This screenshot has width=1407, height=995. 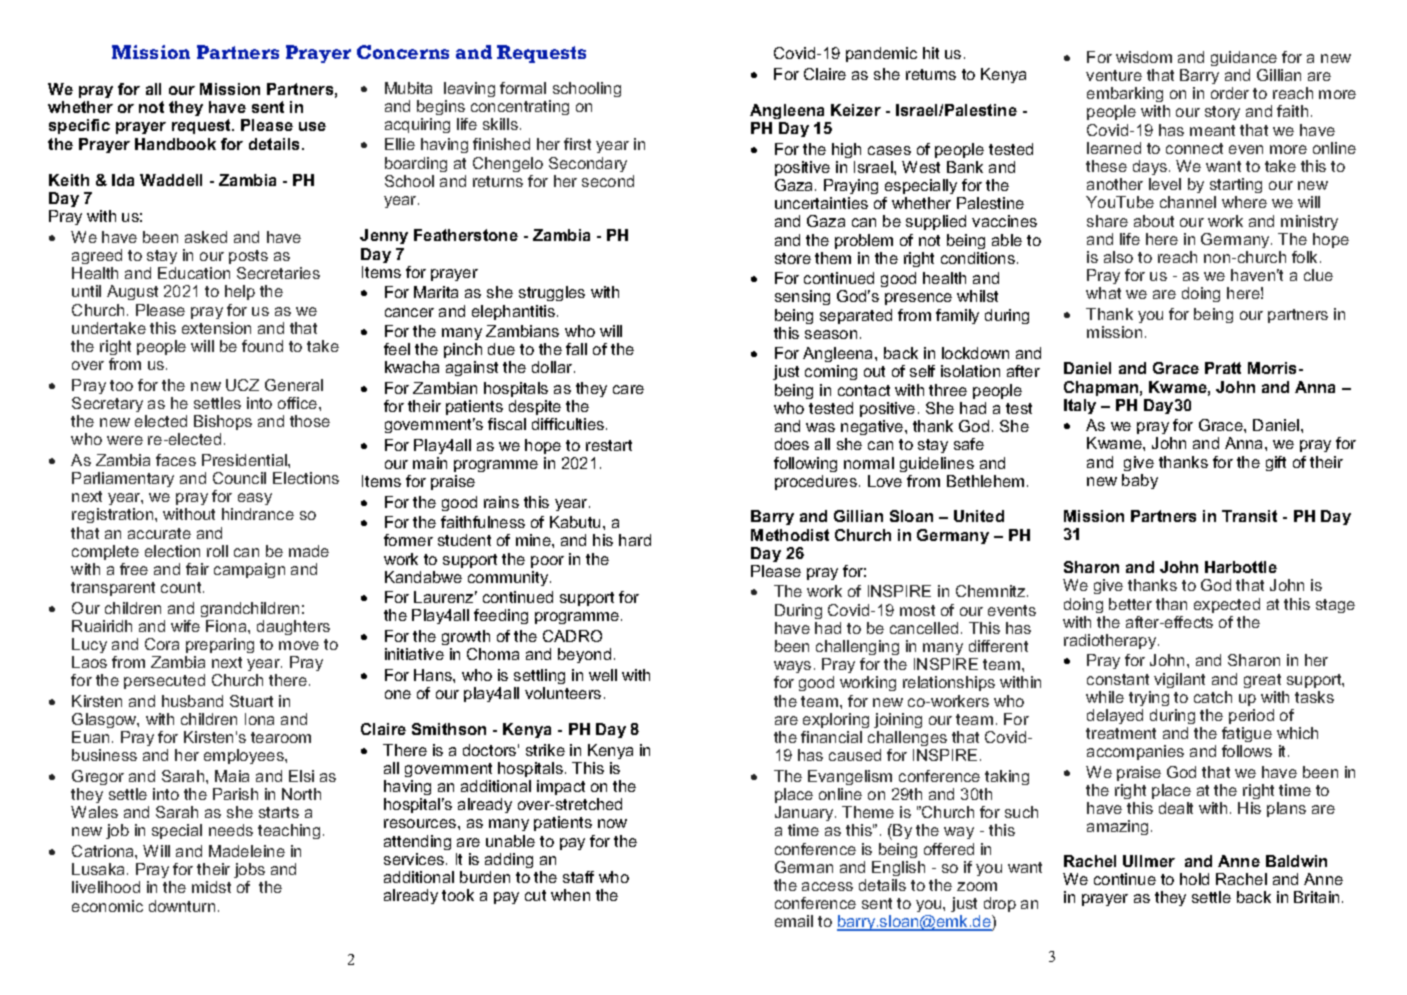 What do you see at coordinates (211, 887) in the screenshot?
I see `midst` at bounding box center [211, 887].
